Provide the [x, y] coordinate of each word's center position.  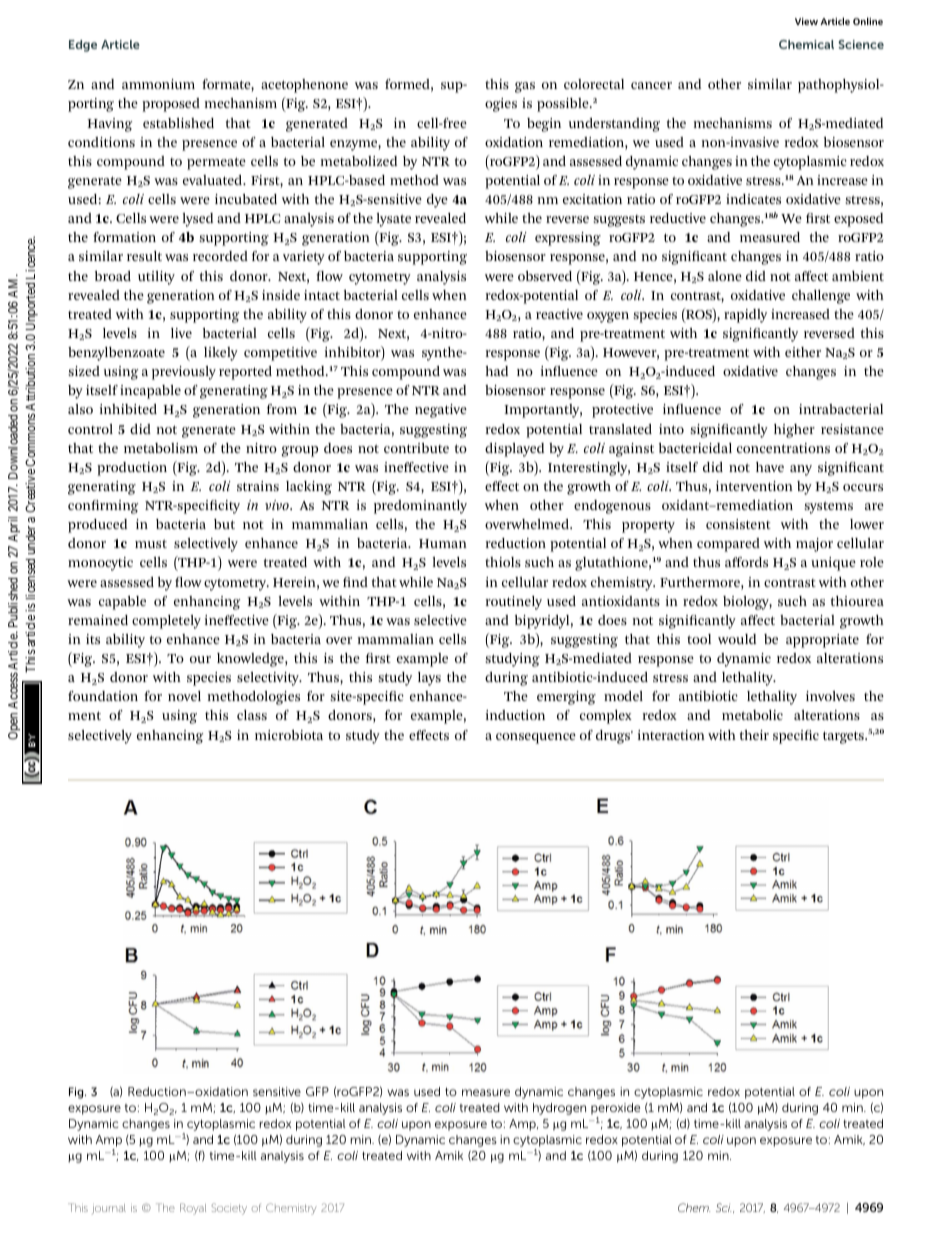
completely [166, 622]
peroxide [615, 1110]
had [497, 371]
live [181, 333]
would [737, 639]
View [806, 21]
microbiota [289, 735]
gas [525, 87]
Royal [193, 1209]
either [803, 352]
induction [515, 715]
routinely [514, 603]
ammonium [158, 84]
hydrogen [559, 1109]
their [754, 735]
